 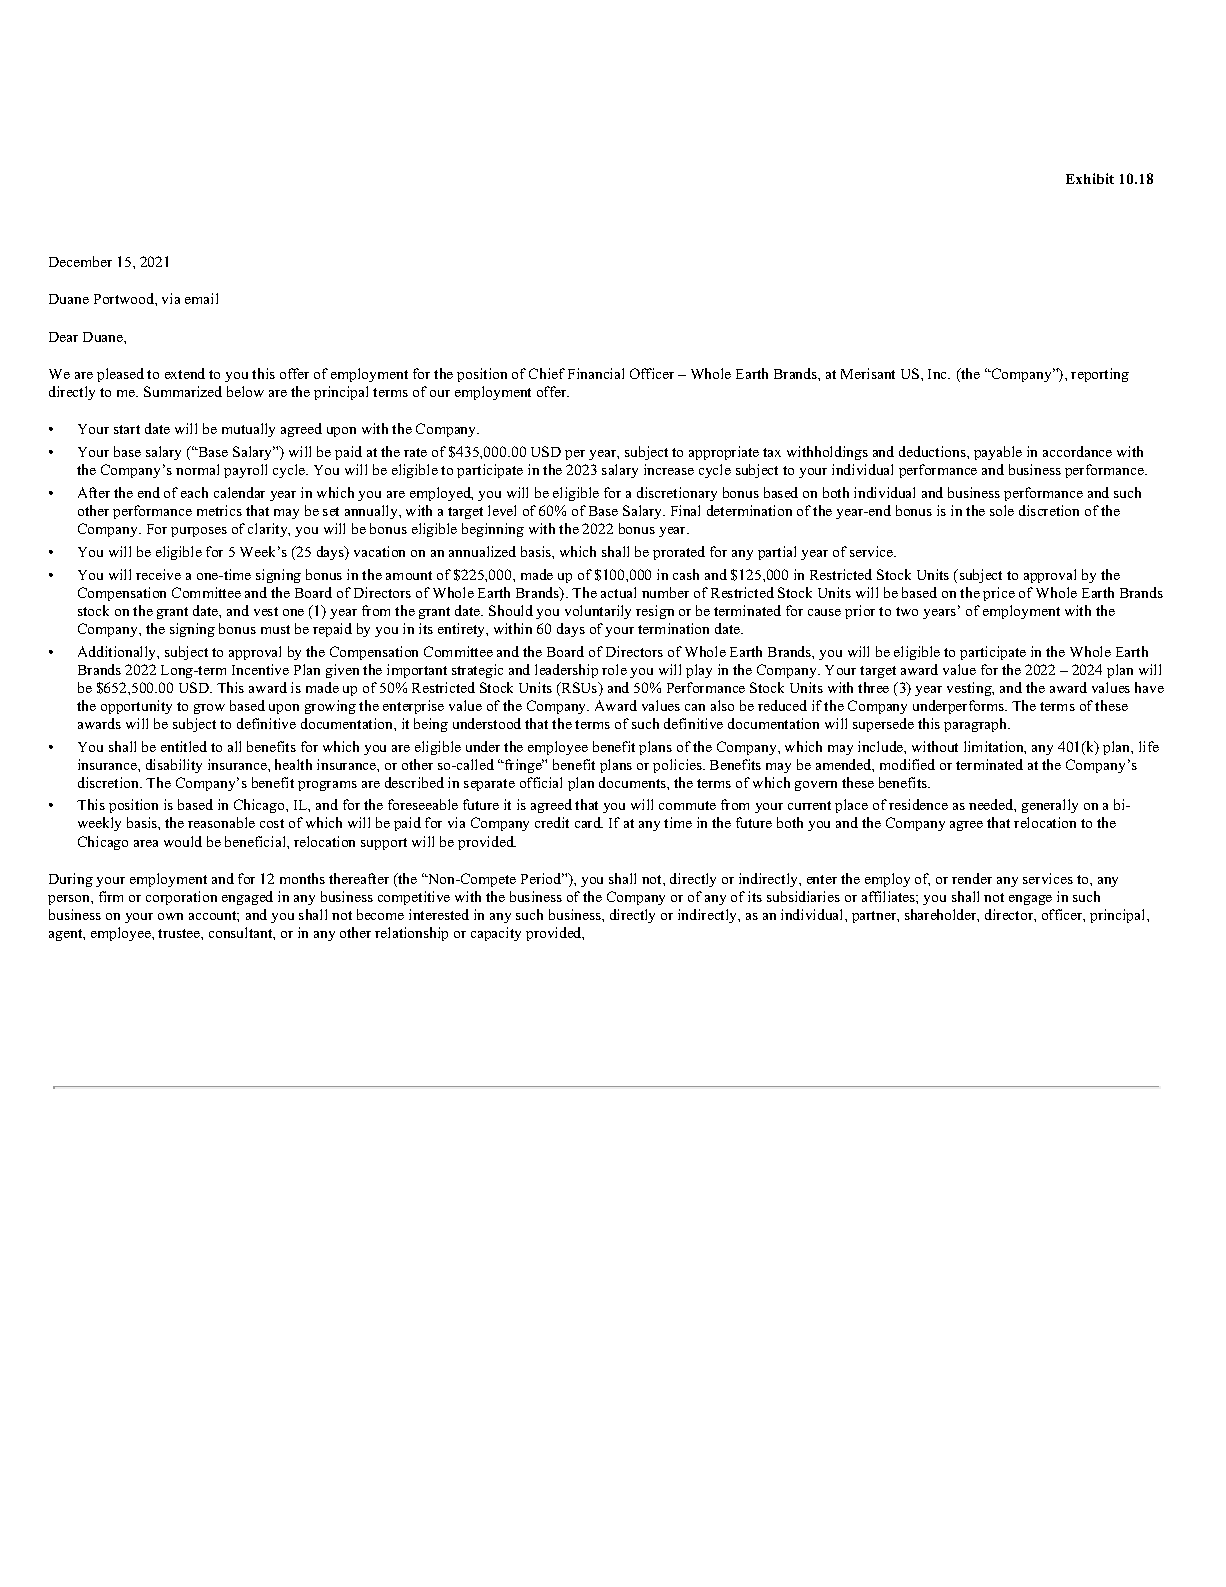 I want to click on reporting, so click(x=1100, y=375).
